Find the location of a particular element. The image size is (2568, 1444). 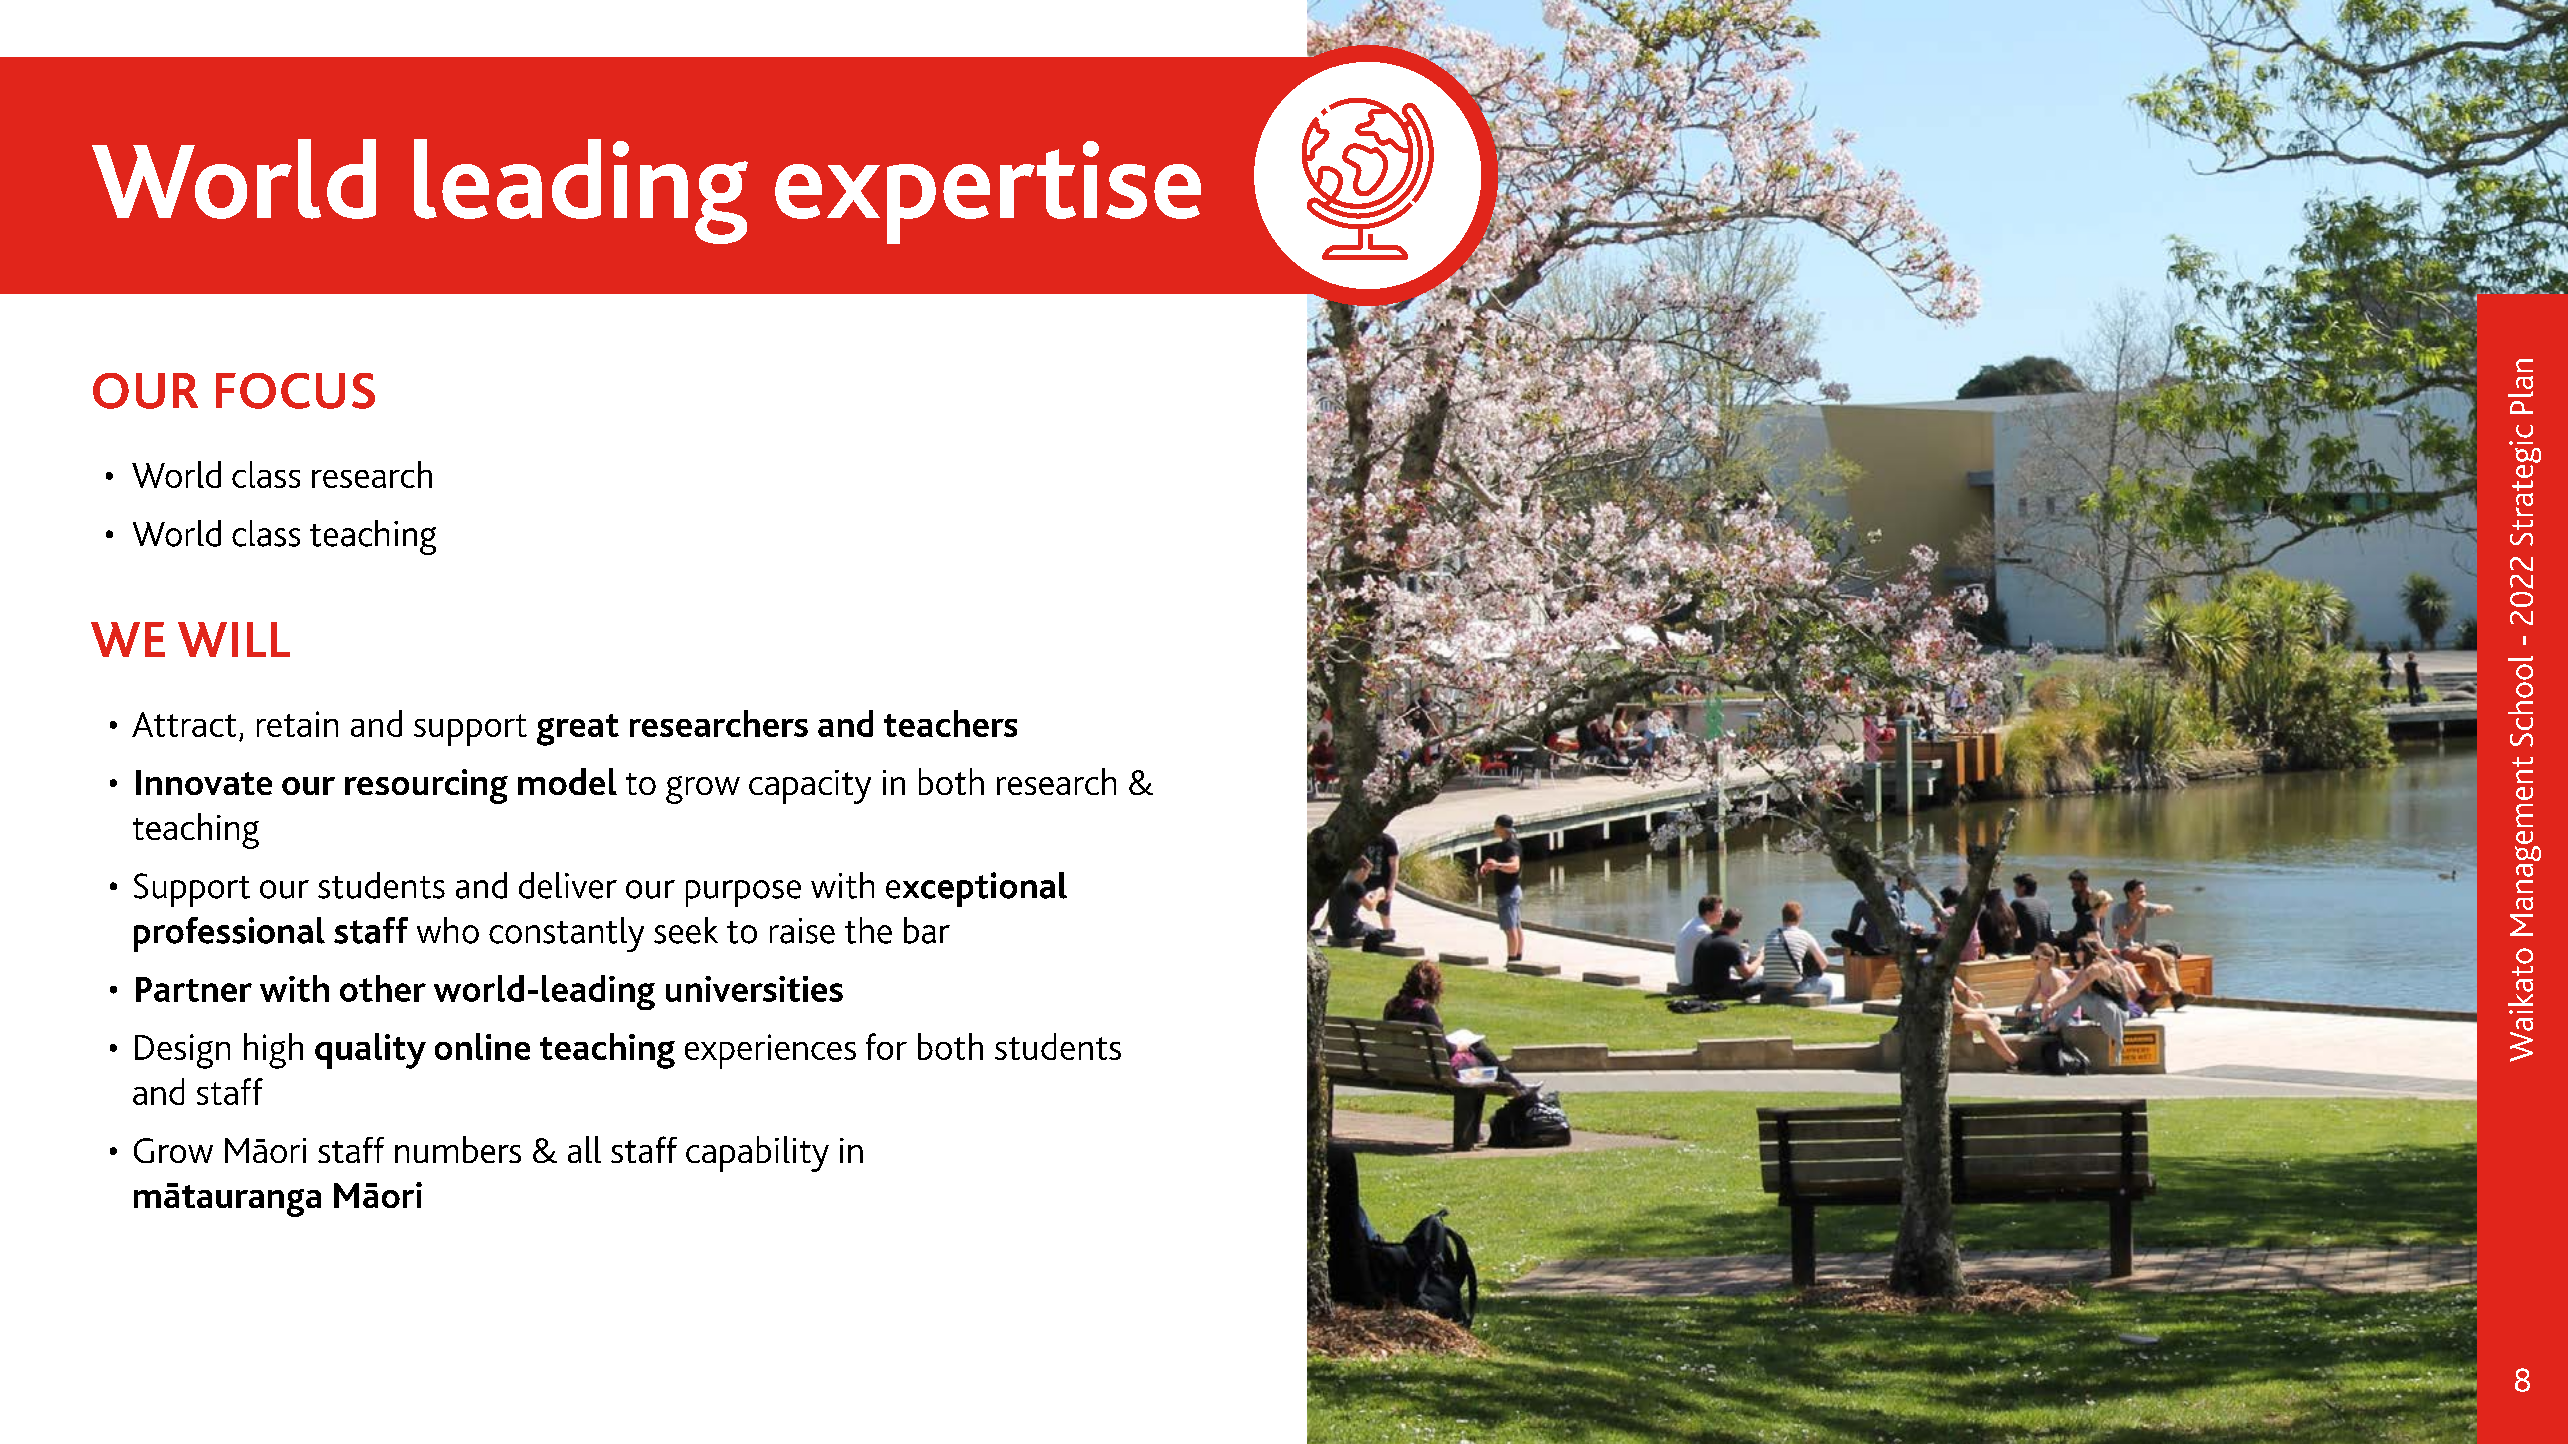

expertise is located at coordinates (988, 192).
